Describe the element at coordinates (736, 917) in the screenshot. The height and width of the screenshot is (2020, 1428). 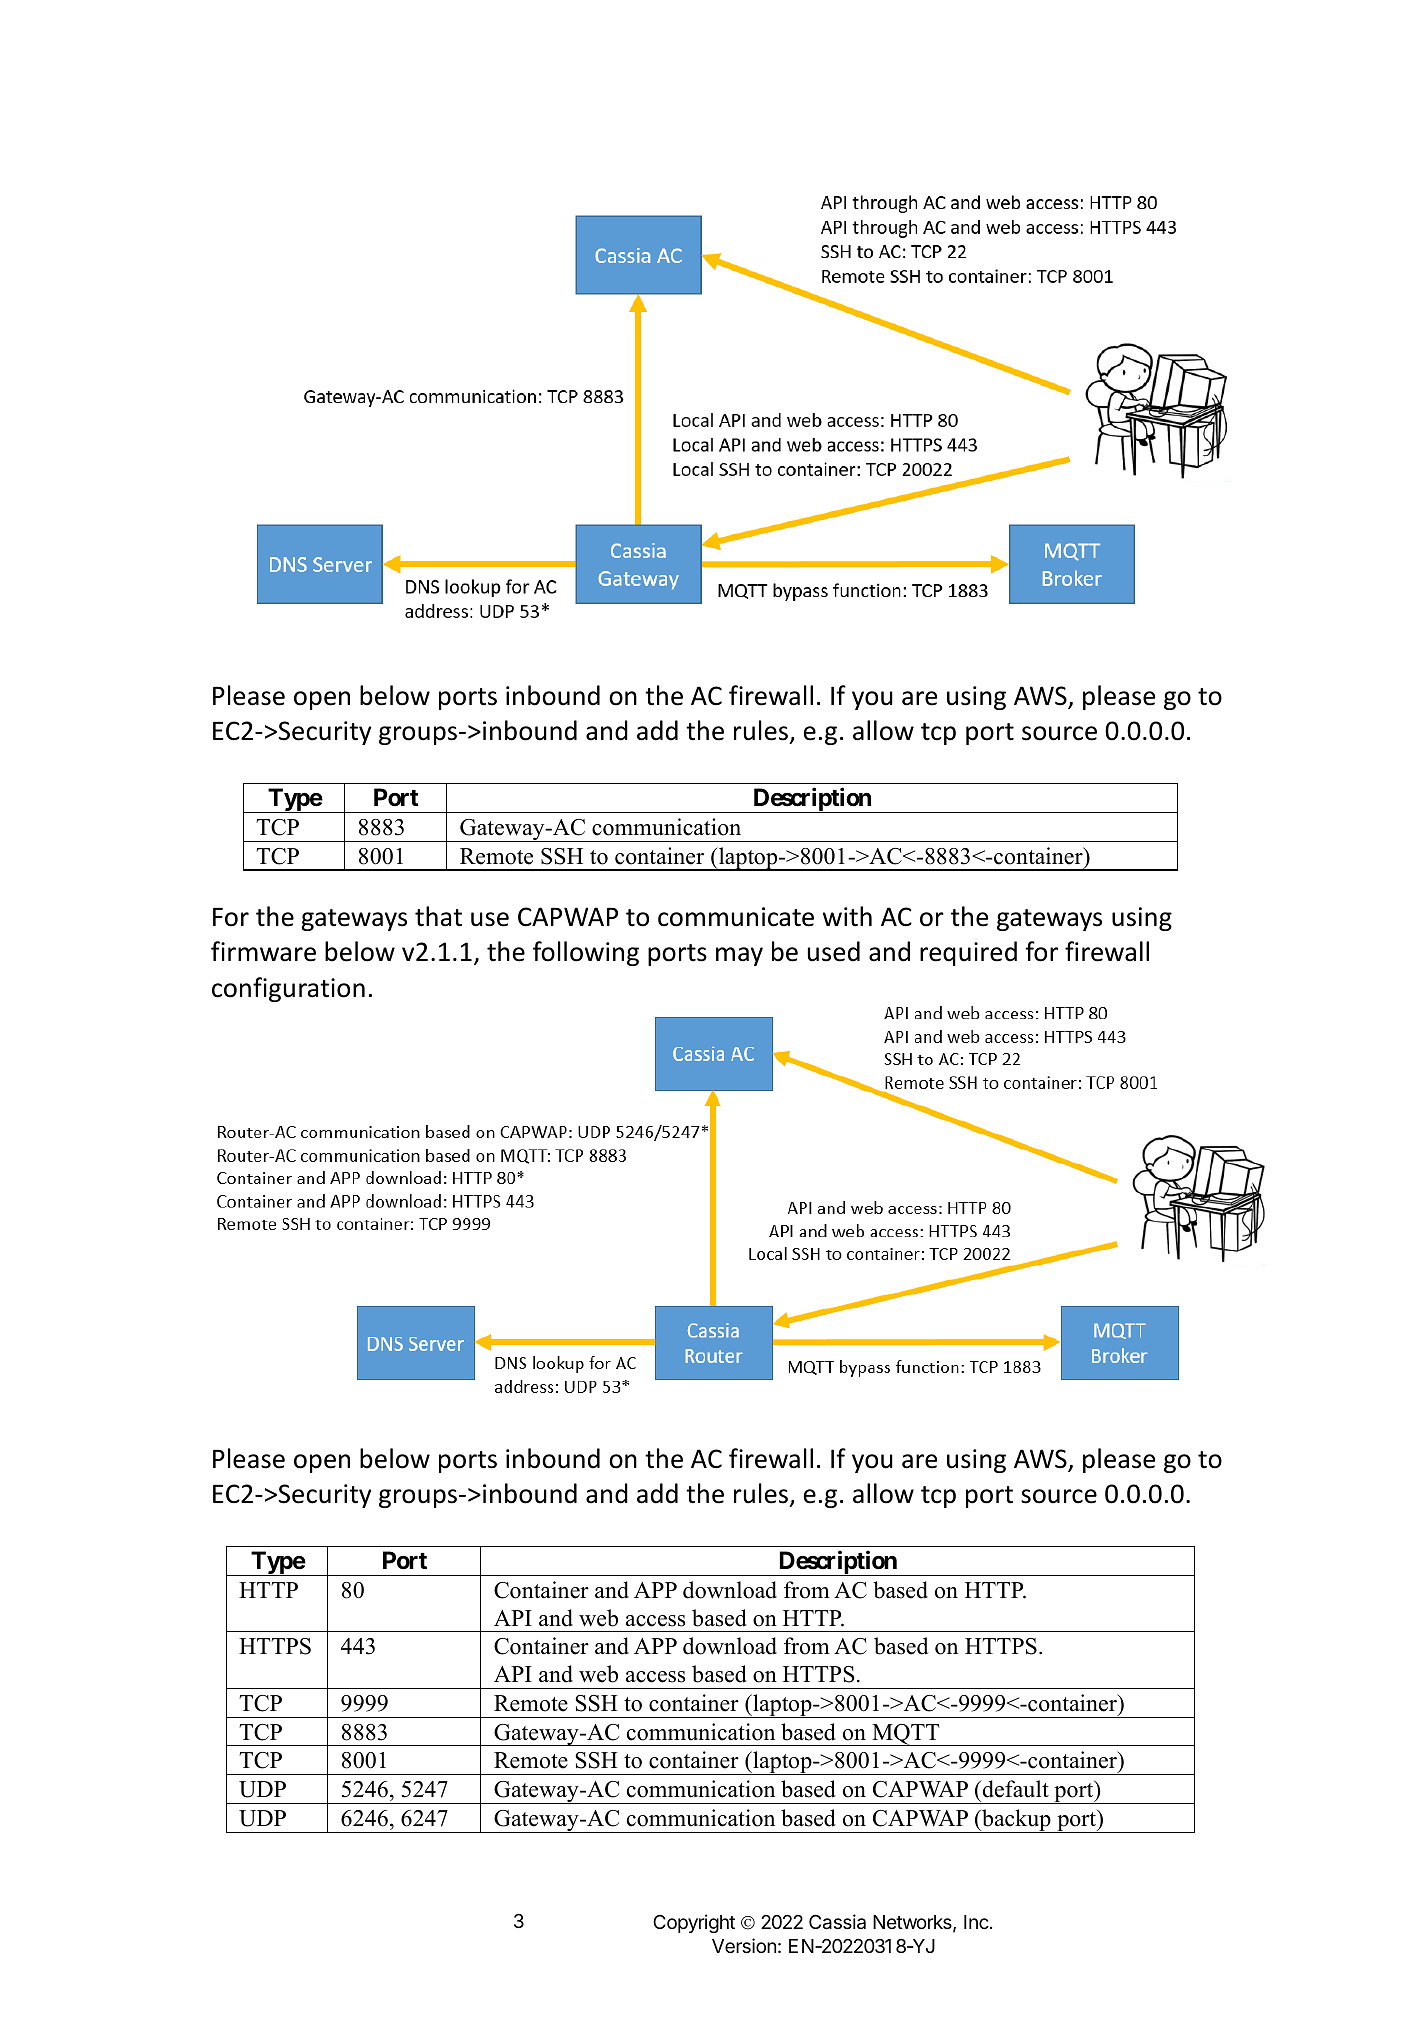
I see `communicate` at that location.
